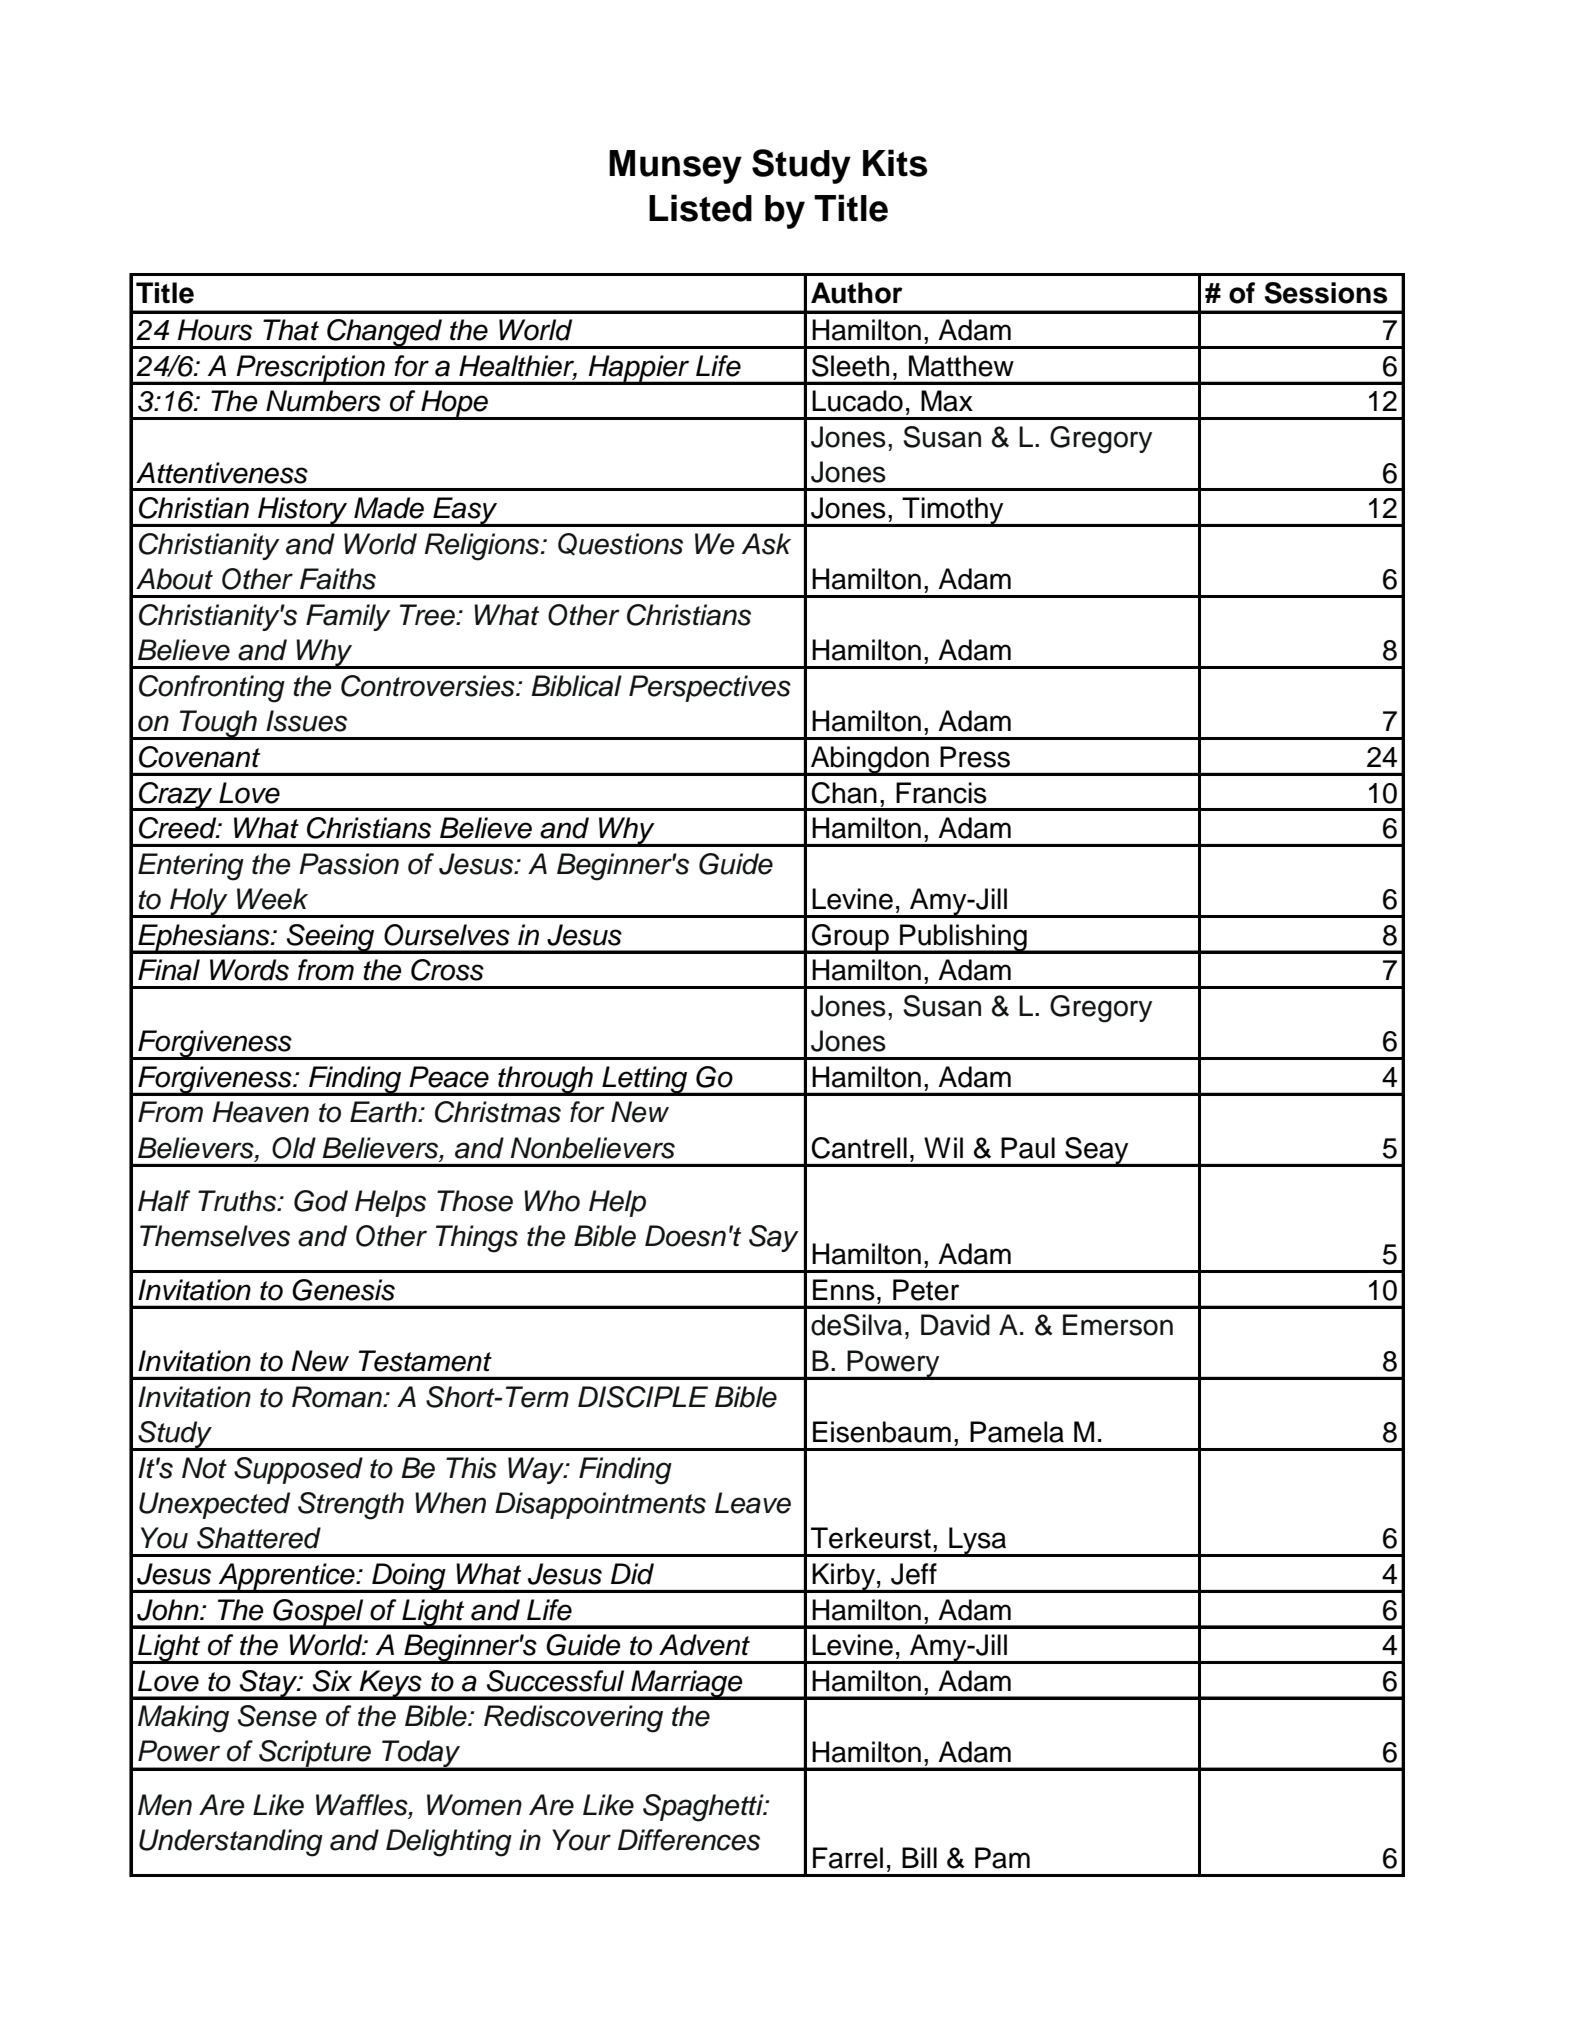  Describe the element at coordinates (704, 1808) in the image. I see `Spaghetti` at that location.
